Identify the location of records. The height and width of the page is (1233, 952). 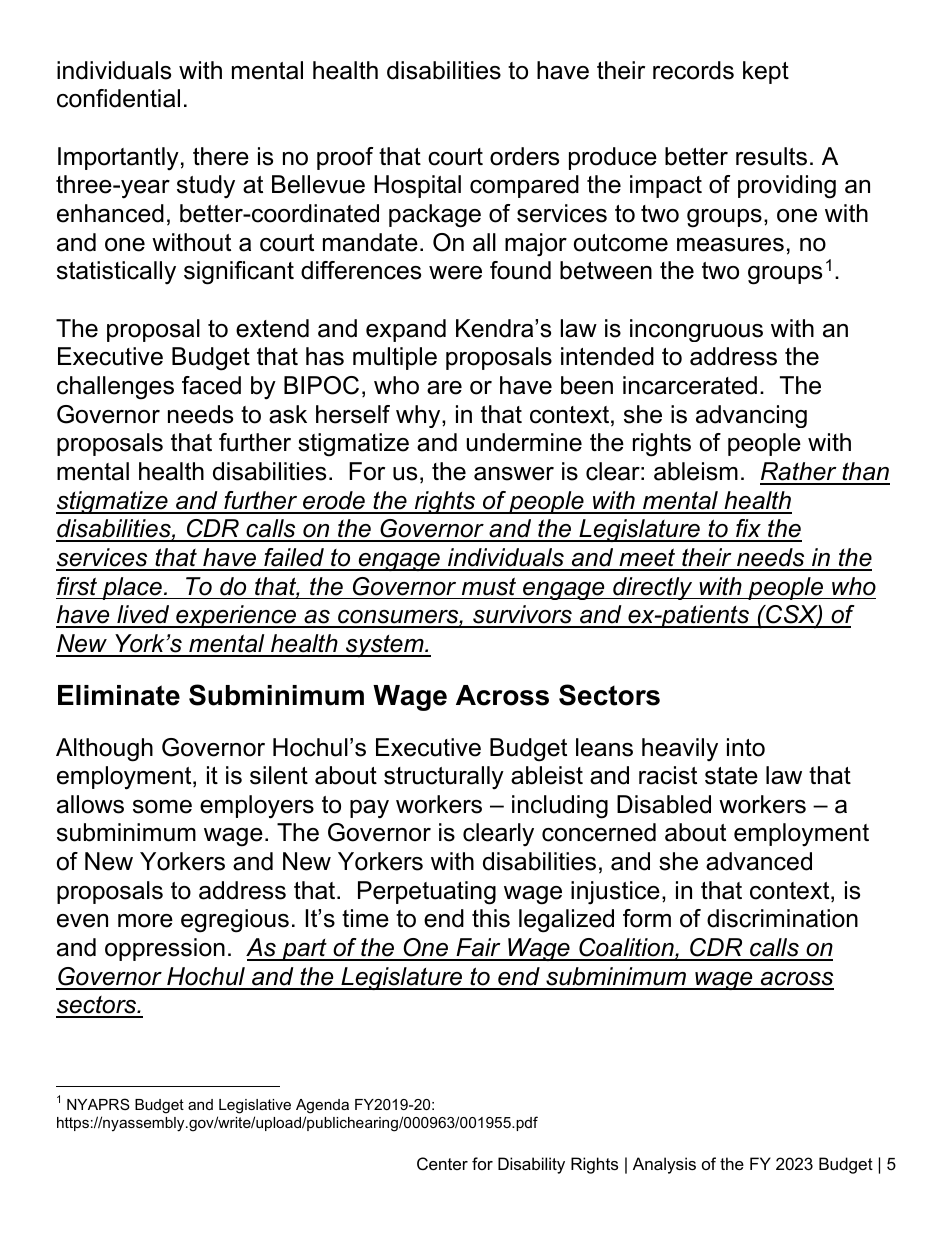
(693, 70).
